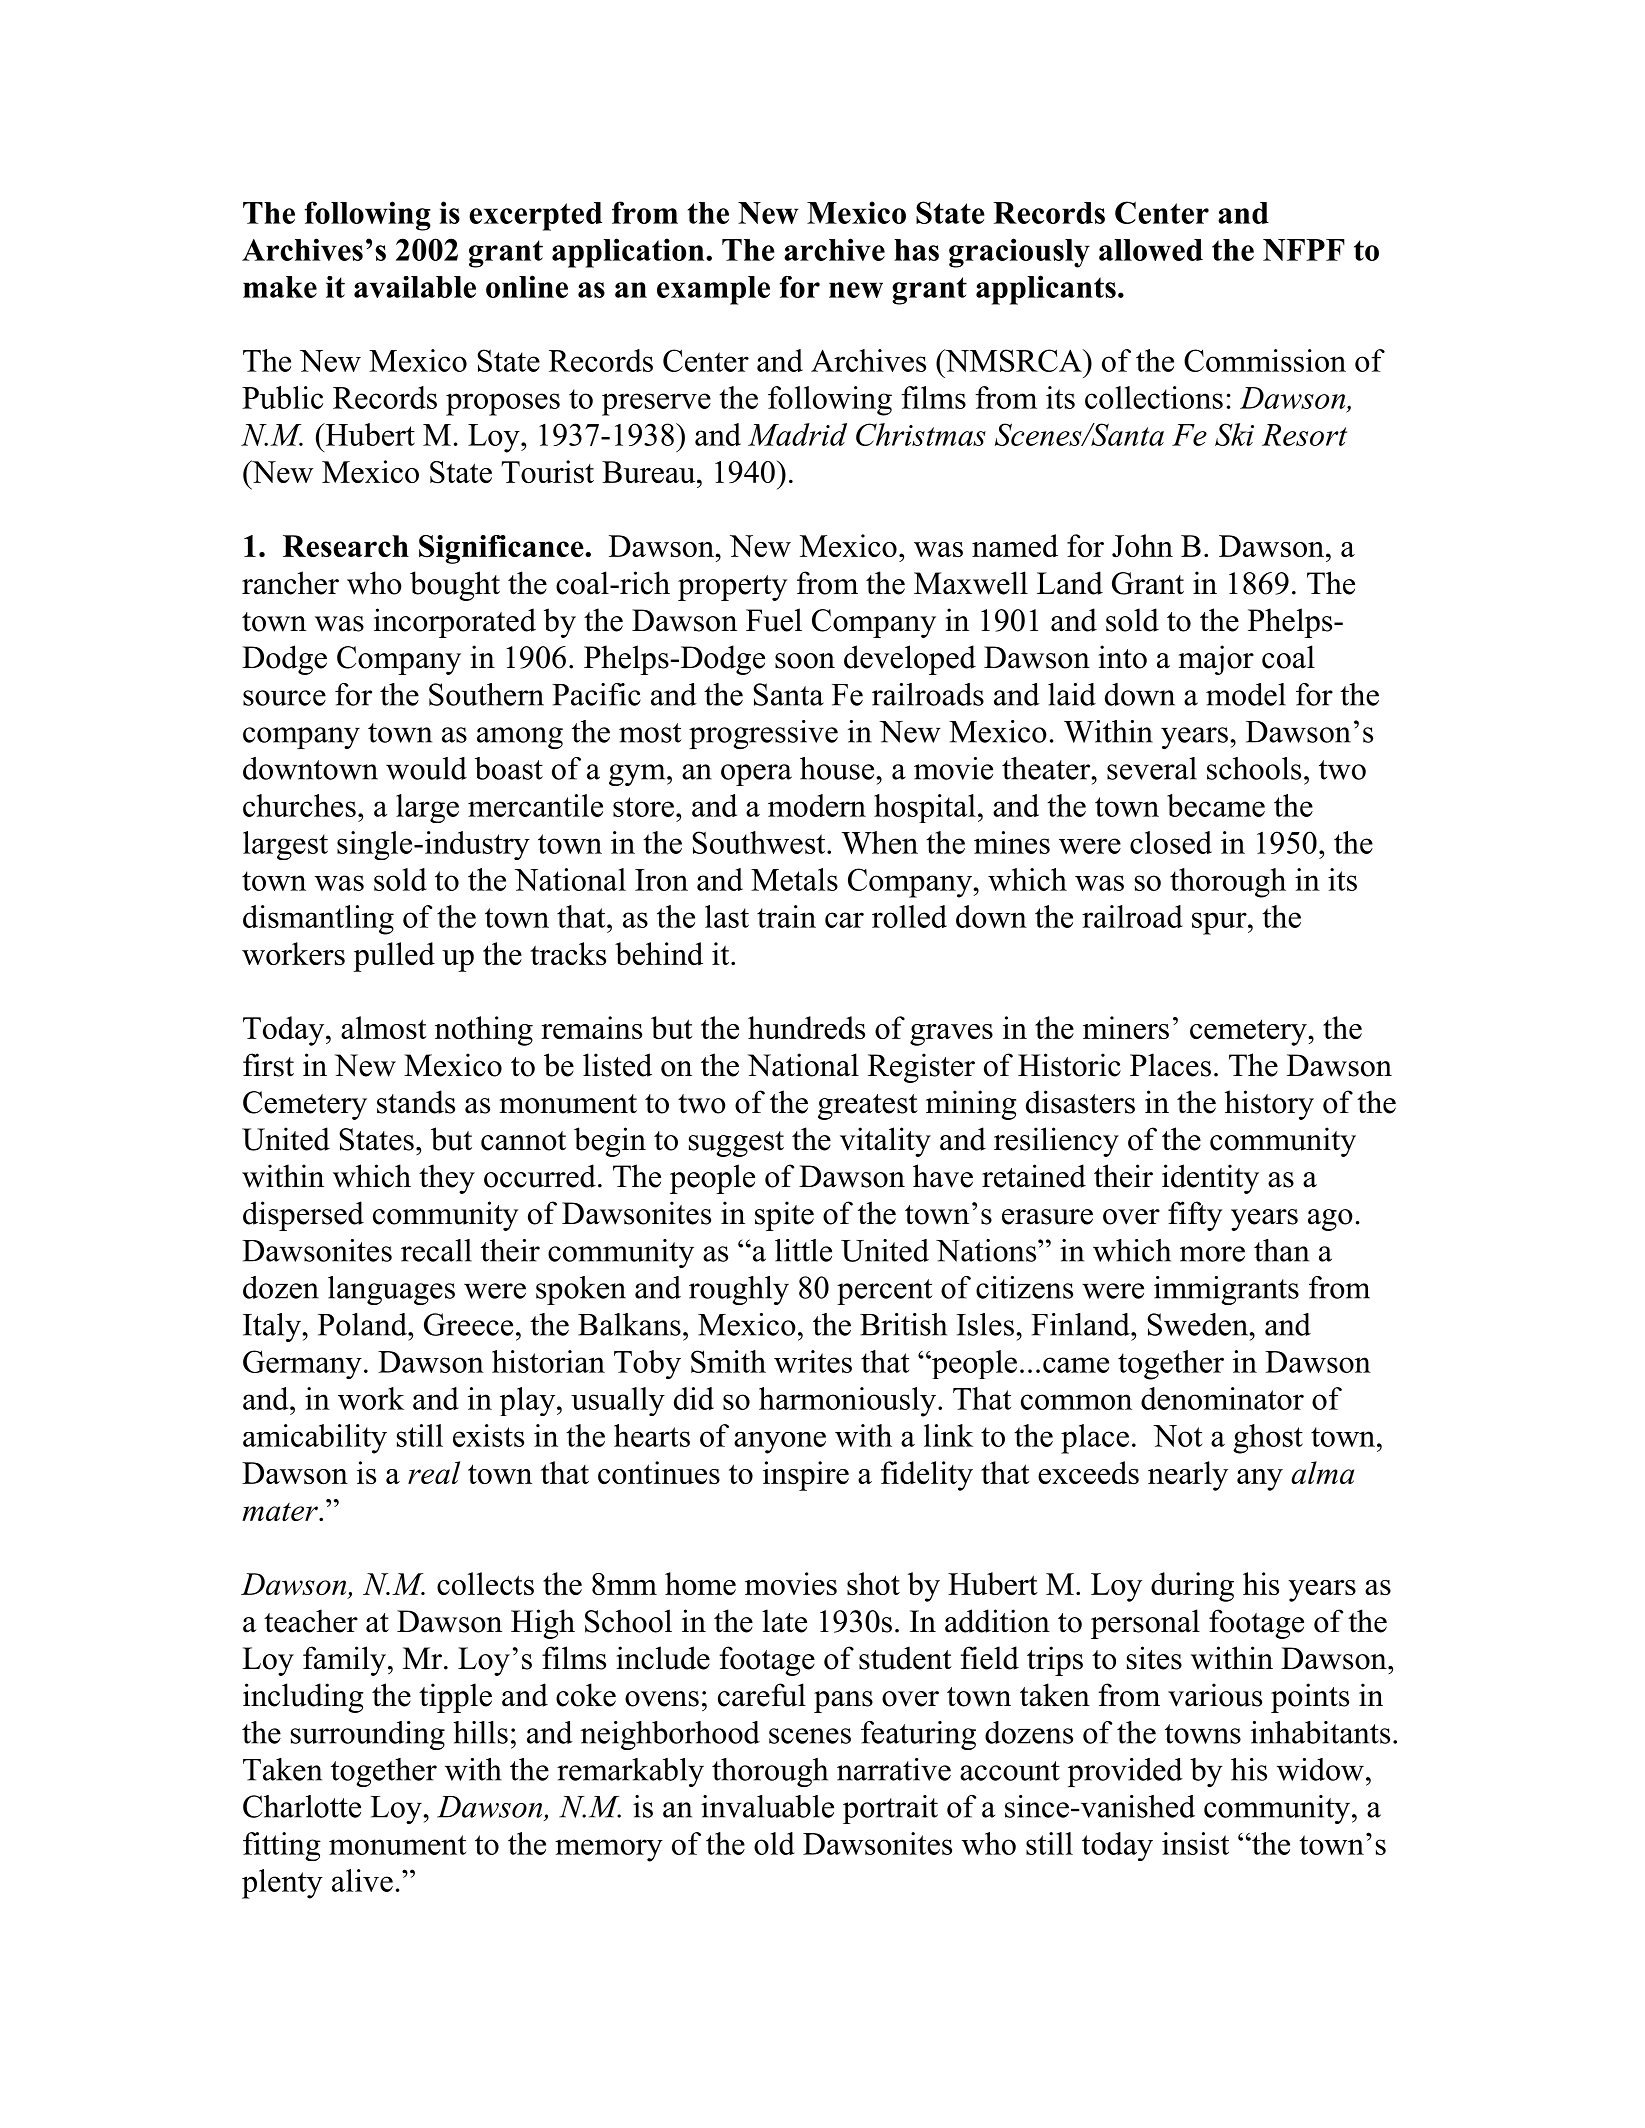 This screenshot has height=2128, width=1645. I want to click on nearly, so click(1188, 1476).
